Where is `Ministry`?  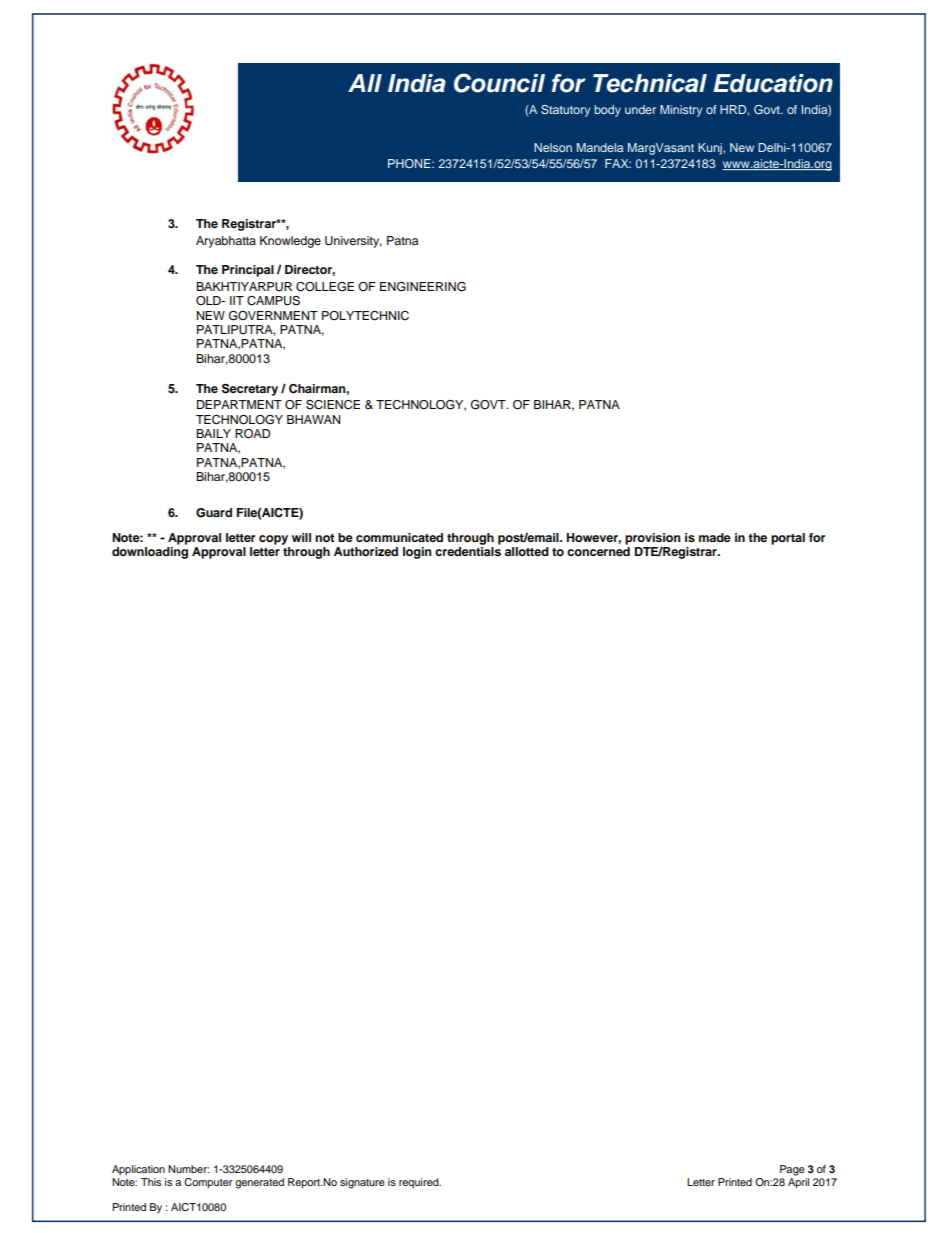
Ministry is located at coordinates (681, 111).
